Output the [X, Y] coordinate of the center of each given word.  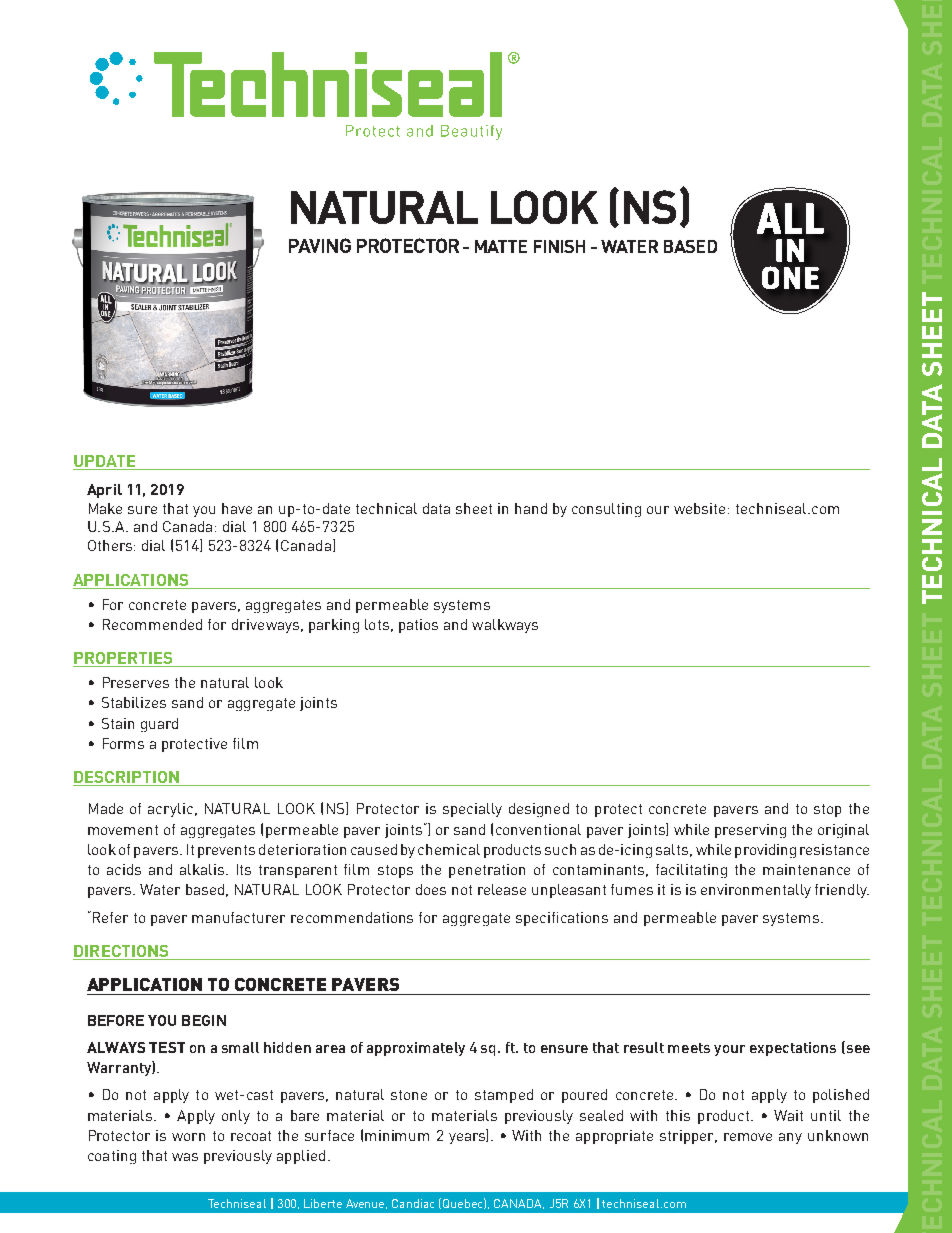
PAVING [320, 245]
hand [531, 508]
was [185, 1157]
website [701, 508]
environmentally [756, 891]
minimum [397, 1135]
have [237, 508]
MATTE [501, 246]
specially [472, 810]
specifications [562, 919]
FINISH [559, 246]
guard [159, 725]
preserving [750, 831]
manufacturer [238, 917]
